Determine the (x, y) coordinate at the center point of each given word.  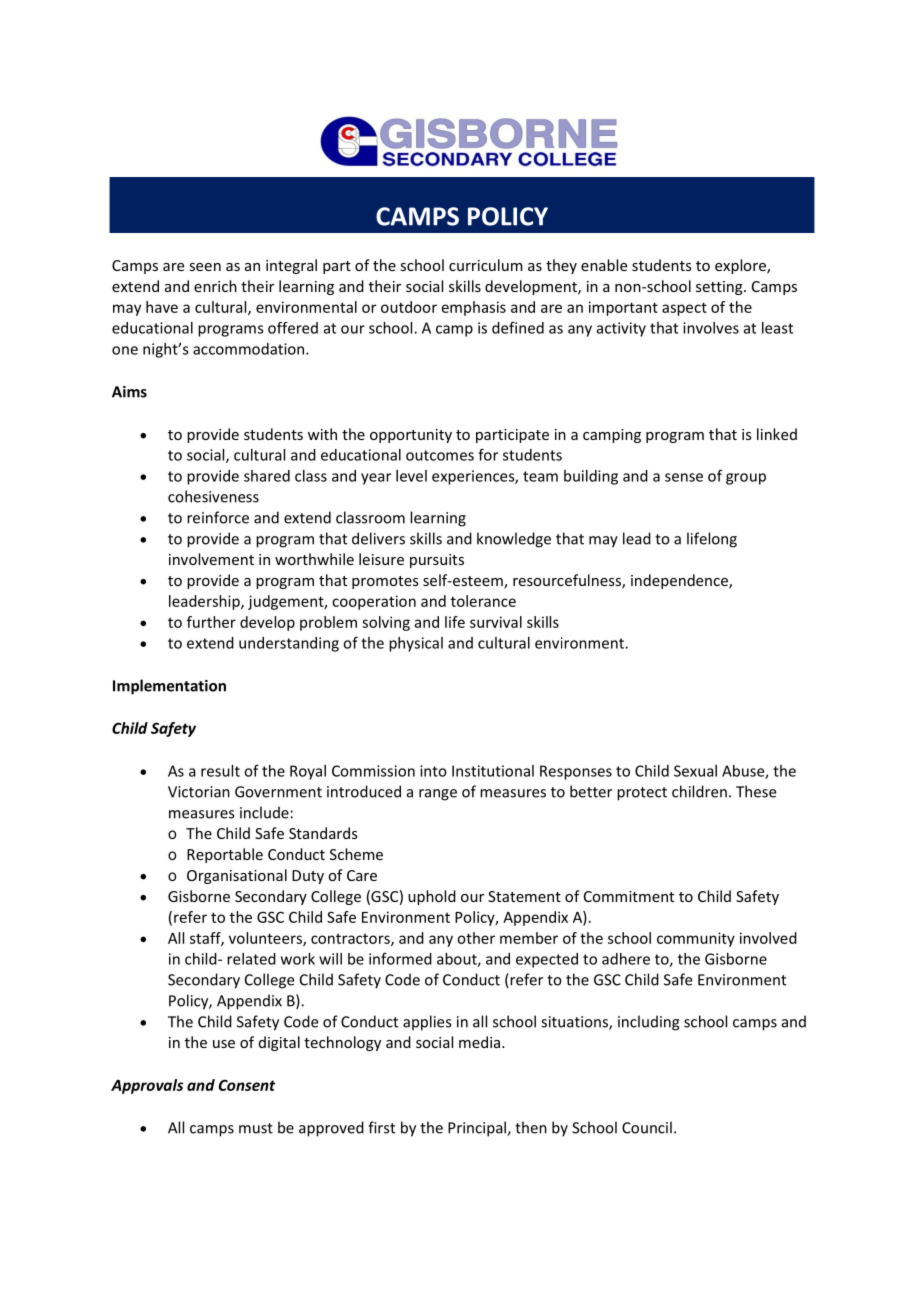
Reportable (225, 855)
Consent (247, 1085)
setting (720, 288)
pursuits (437, 561)
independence (680, 581)
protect (642, 794)
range (438, 795)
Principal (478, 1129)
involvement (211, 559)
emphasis (474, 308)
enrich (215, 286)
